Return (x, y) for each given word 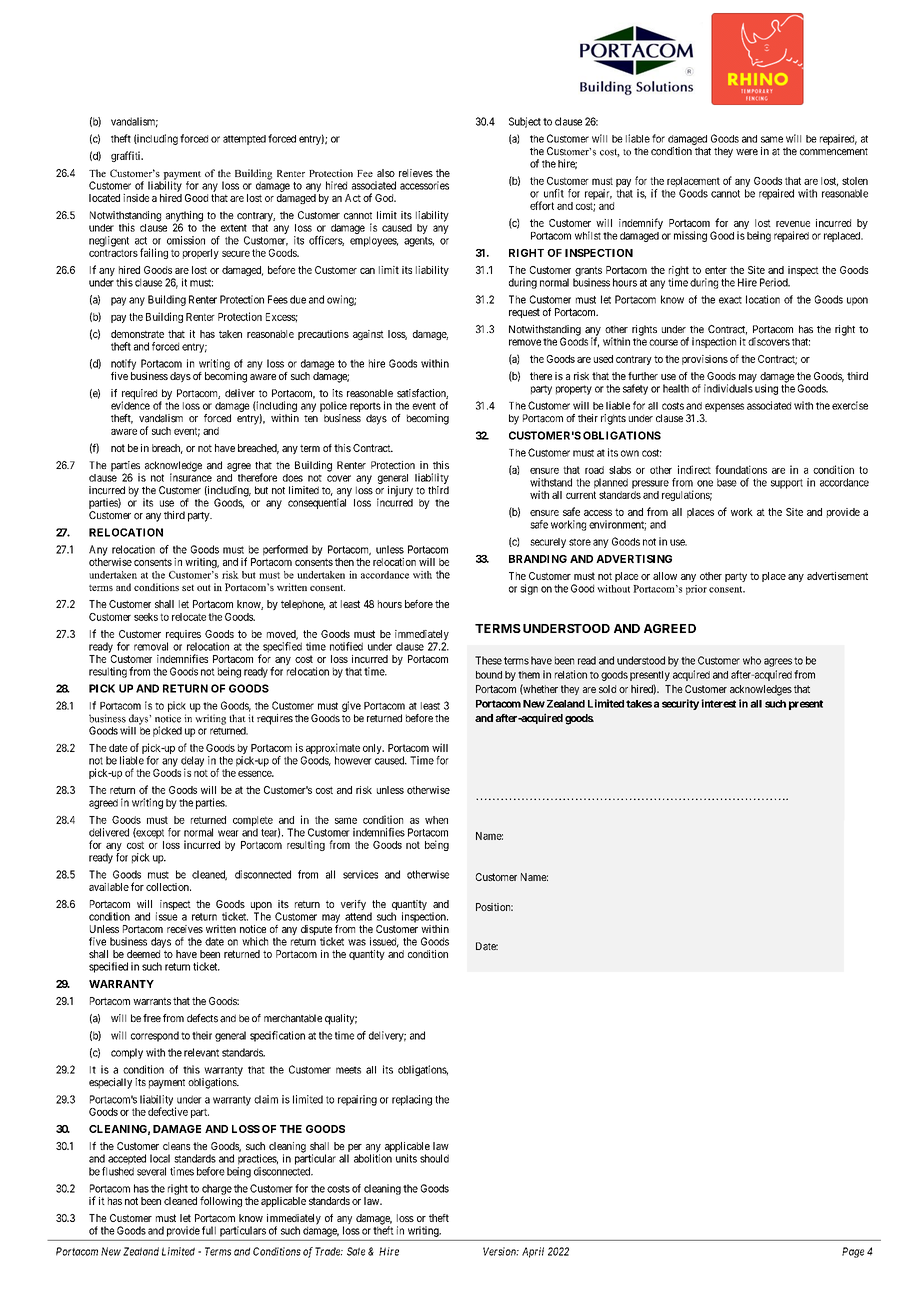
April (533, 1252)
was (357, 942)
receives (185, 929)
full (209, 1230)
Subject (525, 122)
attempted (244, 140)
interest (718, 703)
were (747, 152)
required (139, 395)
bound (489, 675)
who (752, 660)
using (766, 389)
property (574, 390)
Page (853, 1252)
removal (151, 646)
